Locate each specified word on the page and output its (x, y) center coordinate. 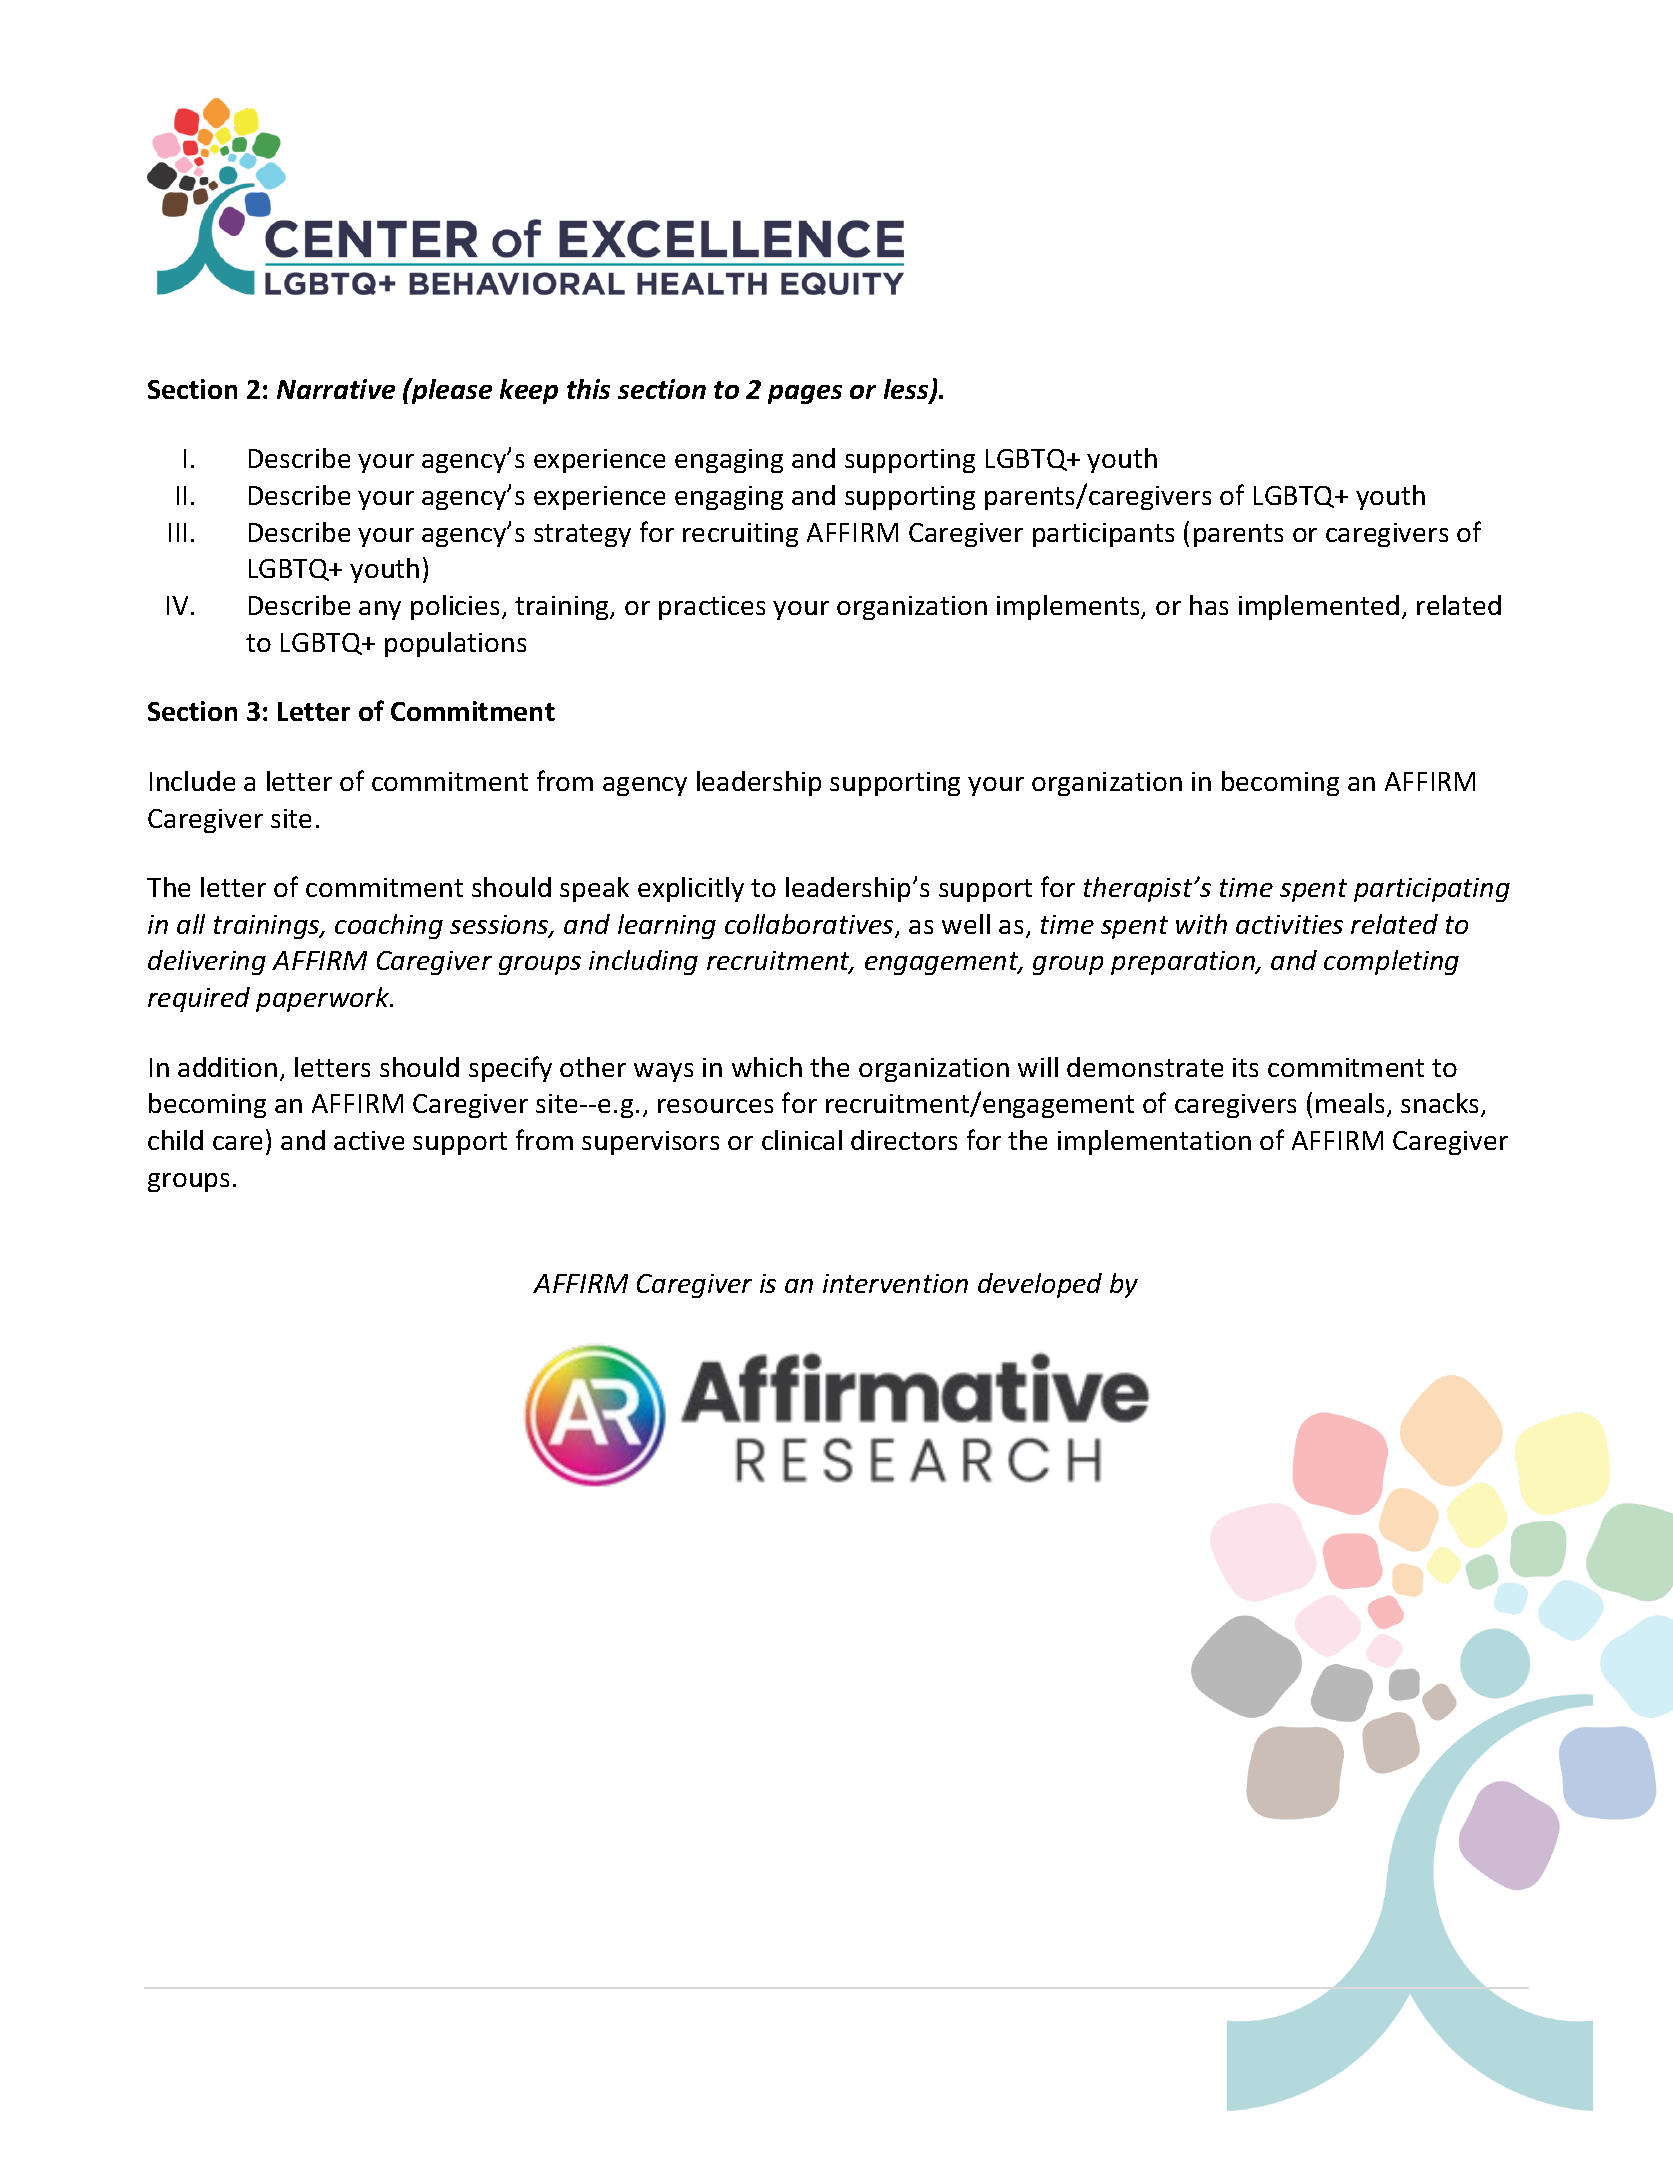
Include (192, 781)
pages (805, 394)
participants (1103, 535)
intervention (895, 1283)
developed (1040, 1285)
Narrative (336, 389)
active (369, 1140)
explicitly (691, 889)
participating (1432, 890)
